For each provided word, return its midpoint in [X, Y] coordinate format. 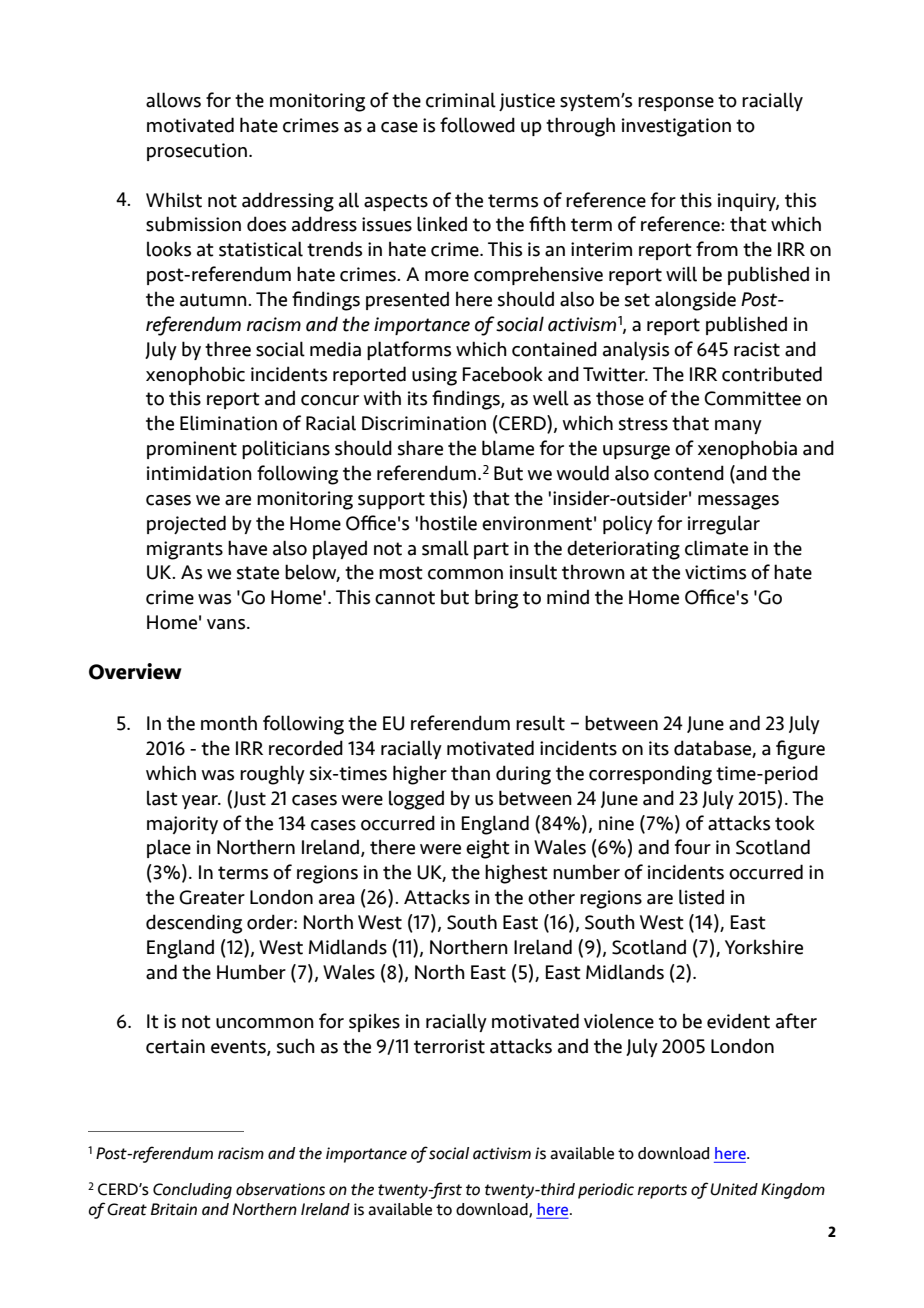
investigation [676, 127]
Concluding [192, 1191]
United [734, 1189]
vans [227, 624]
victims [715, 572]
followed [477, 125]
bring [496, 599]
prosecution [197, 152]
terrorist [449, 1046]
